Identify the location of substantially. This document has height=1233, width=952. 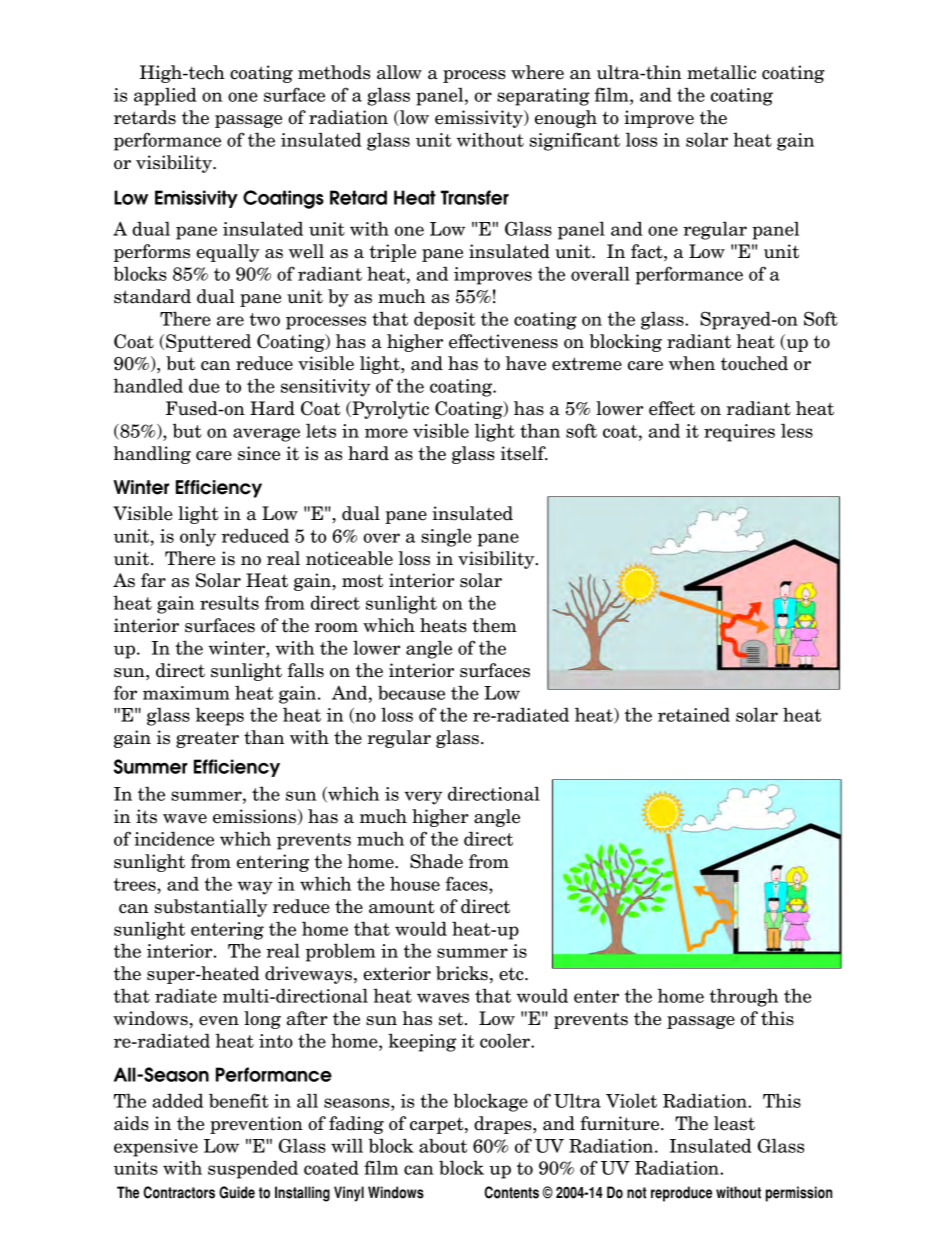
(211, 908).
